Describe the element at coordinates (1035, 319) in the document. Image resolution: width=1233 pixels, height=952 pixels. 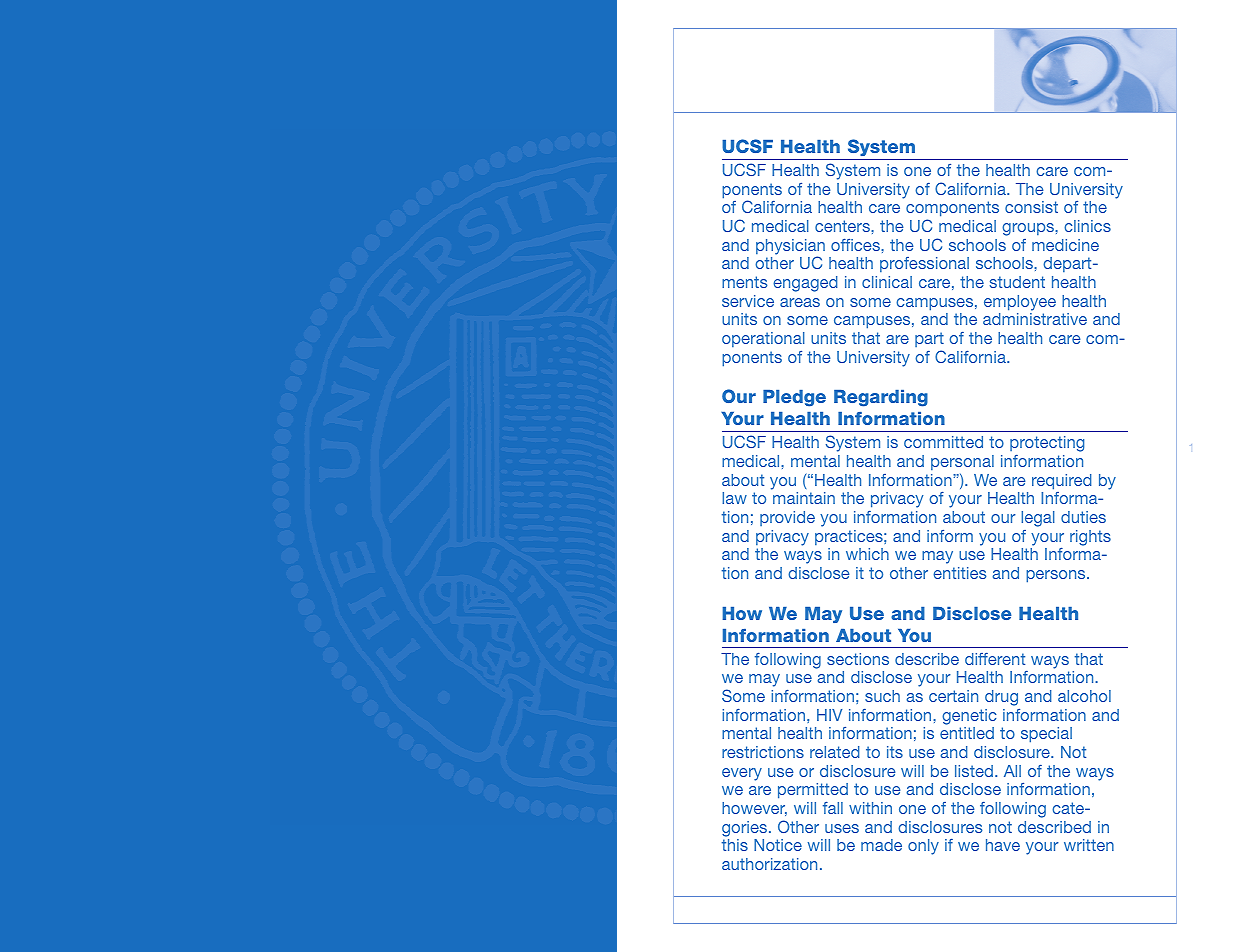
I see `administrative` at that location.
